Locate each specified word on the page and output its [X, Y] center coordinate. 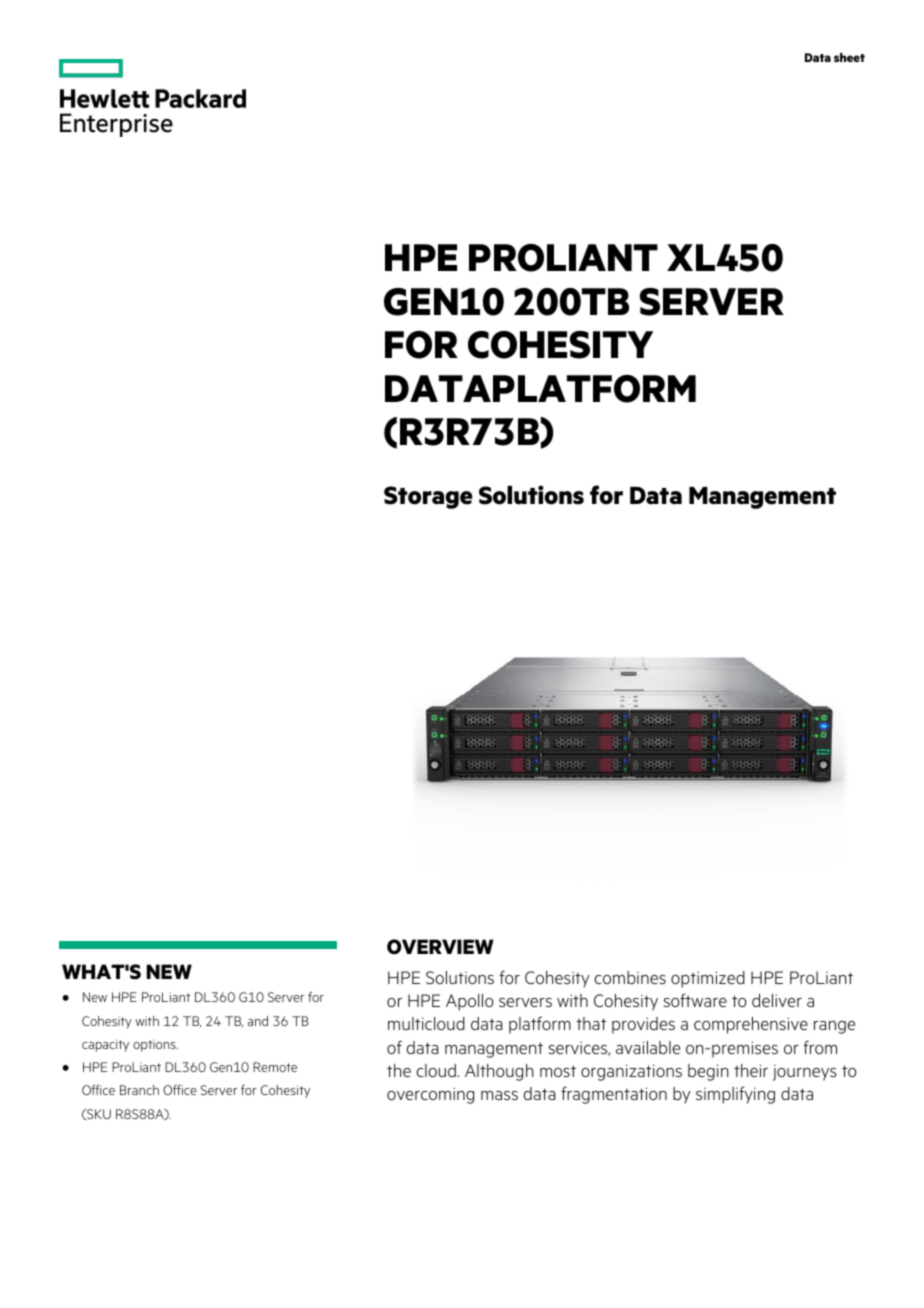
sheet [849, 57]
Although [499, 1072]
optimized [708, 979]
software [695, 1000]
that [591, 1023]
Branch [139, 1090]
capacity [105, 1045]
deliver [777, 1000]
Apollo [470, 1002]
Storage [428, 497]
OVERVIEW [440, 947]
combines [630, 977]
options [155, 1045]
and [258, 1021]
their [751, 1070]
